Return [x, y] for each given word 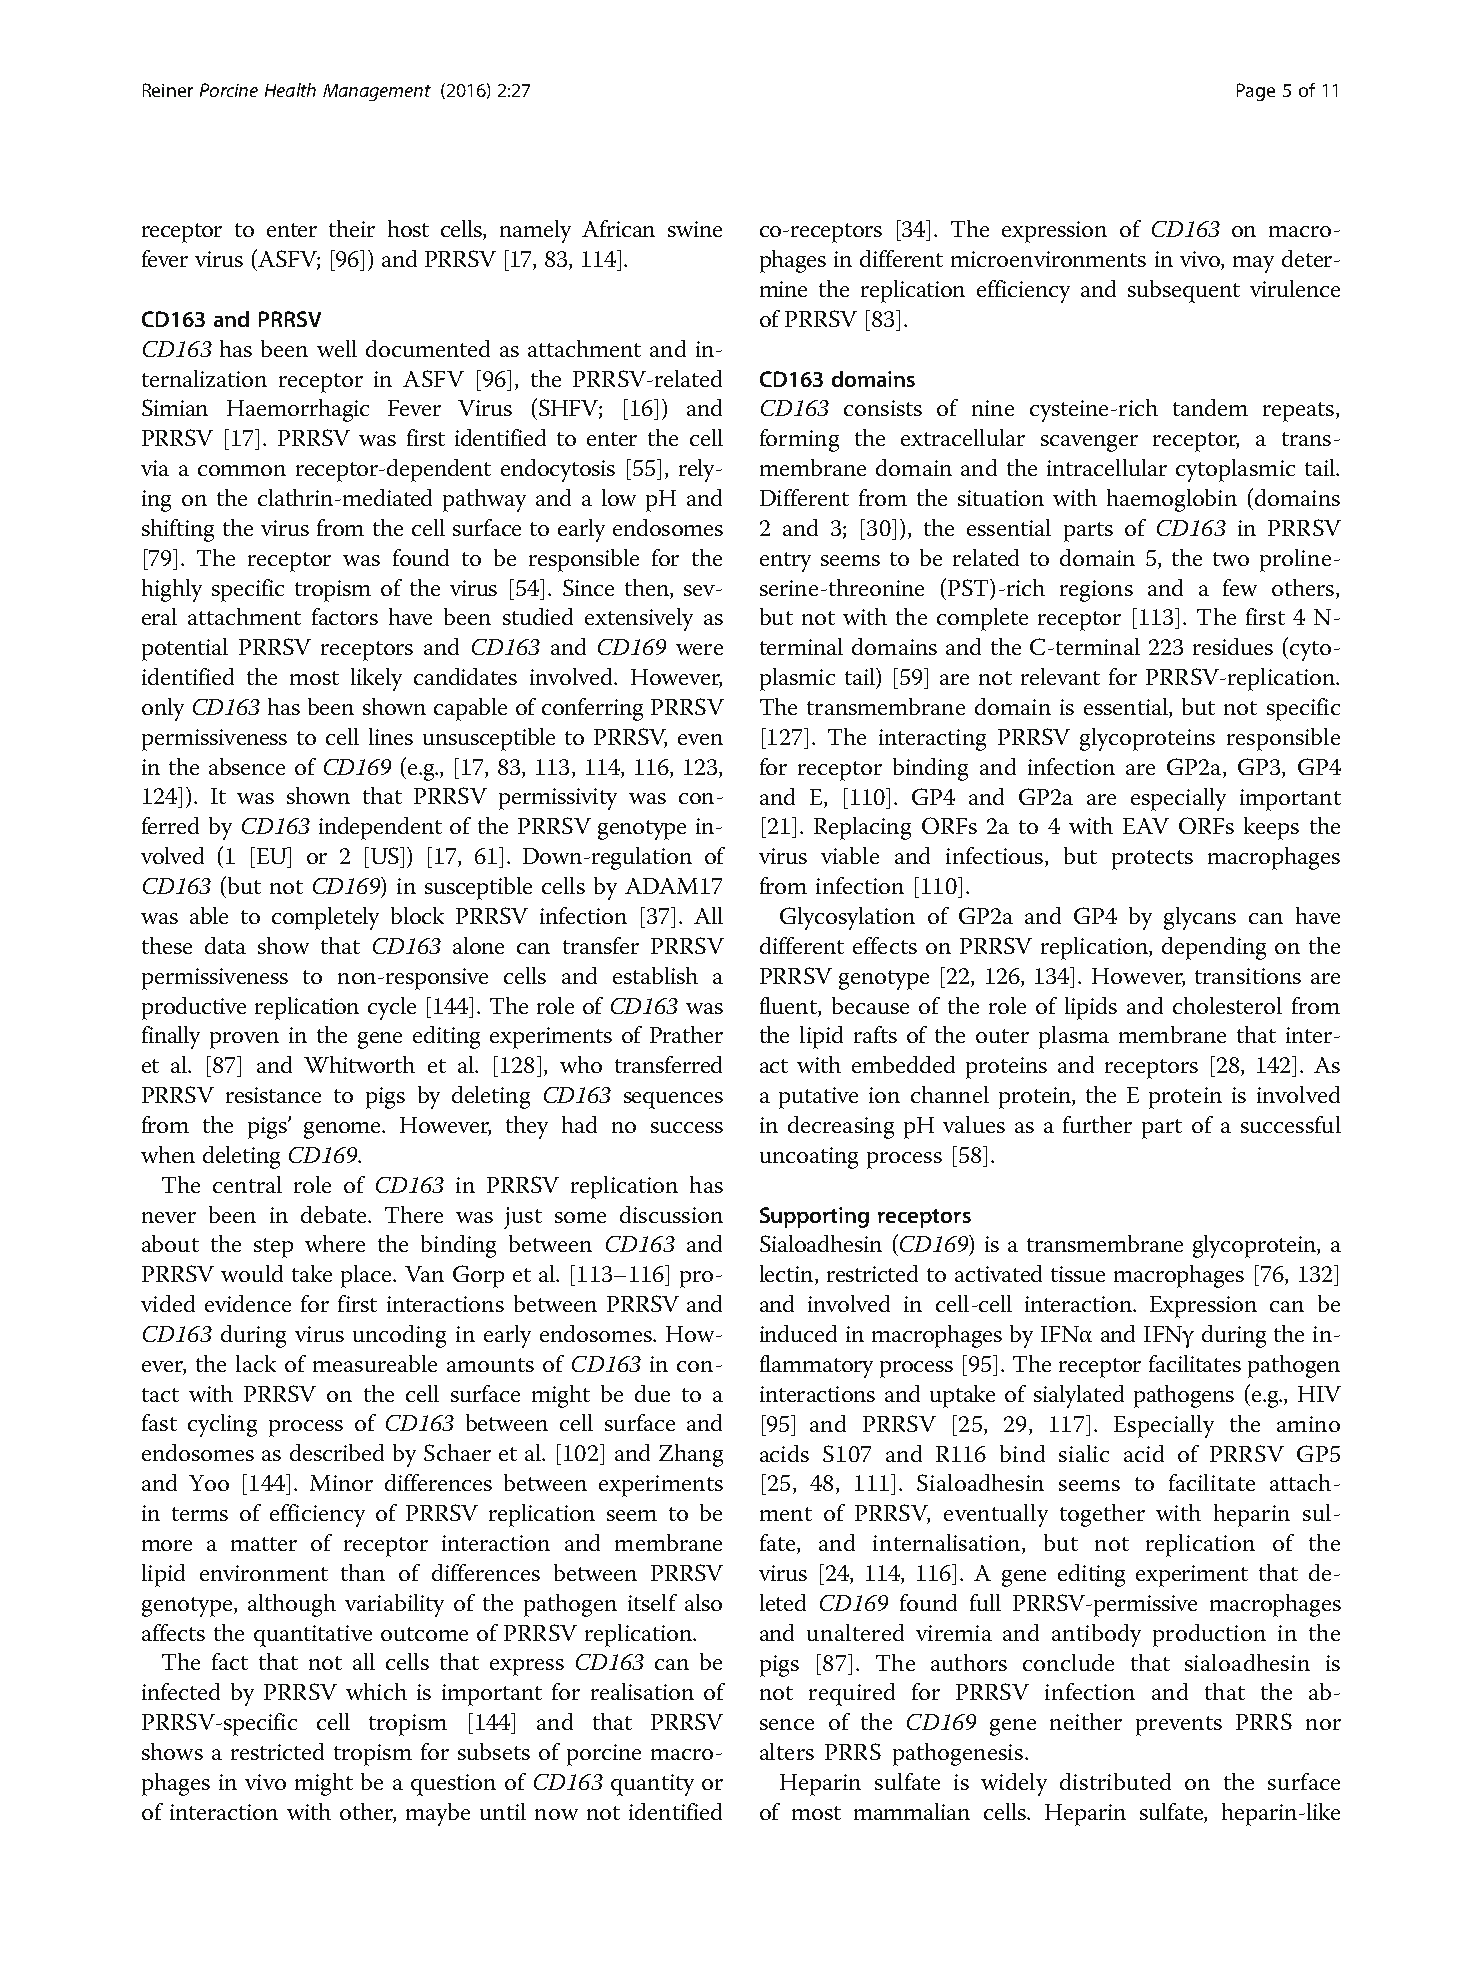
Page [1256, 92]
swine [695, 229]
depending [1214, 948]
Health [290, 90]
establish [655, 975]
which [376, 1691]
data [225, 945]
